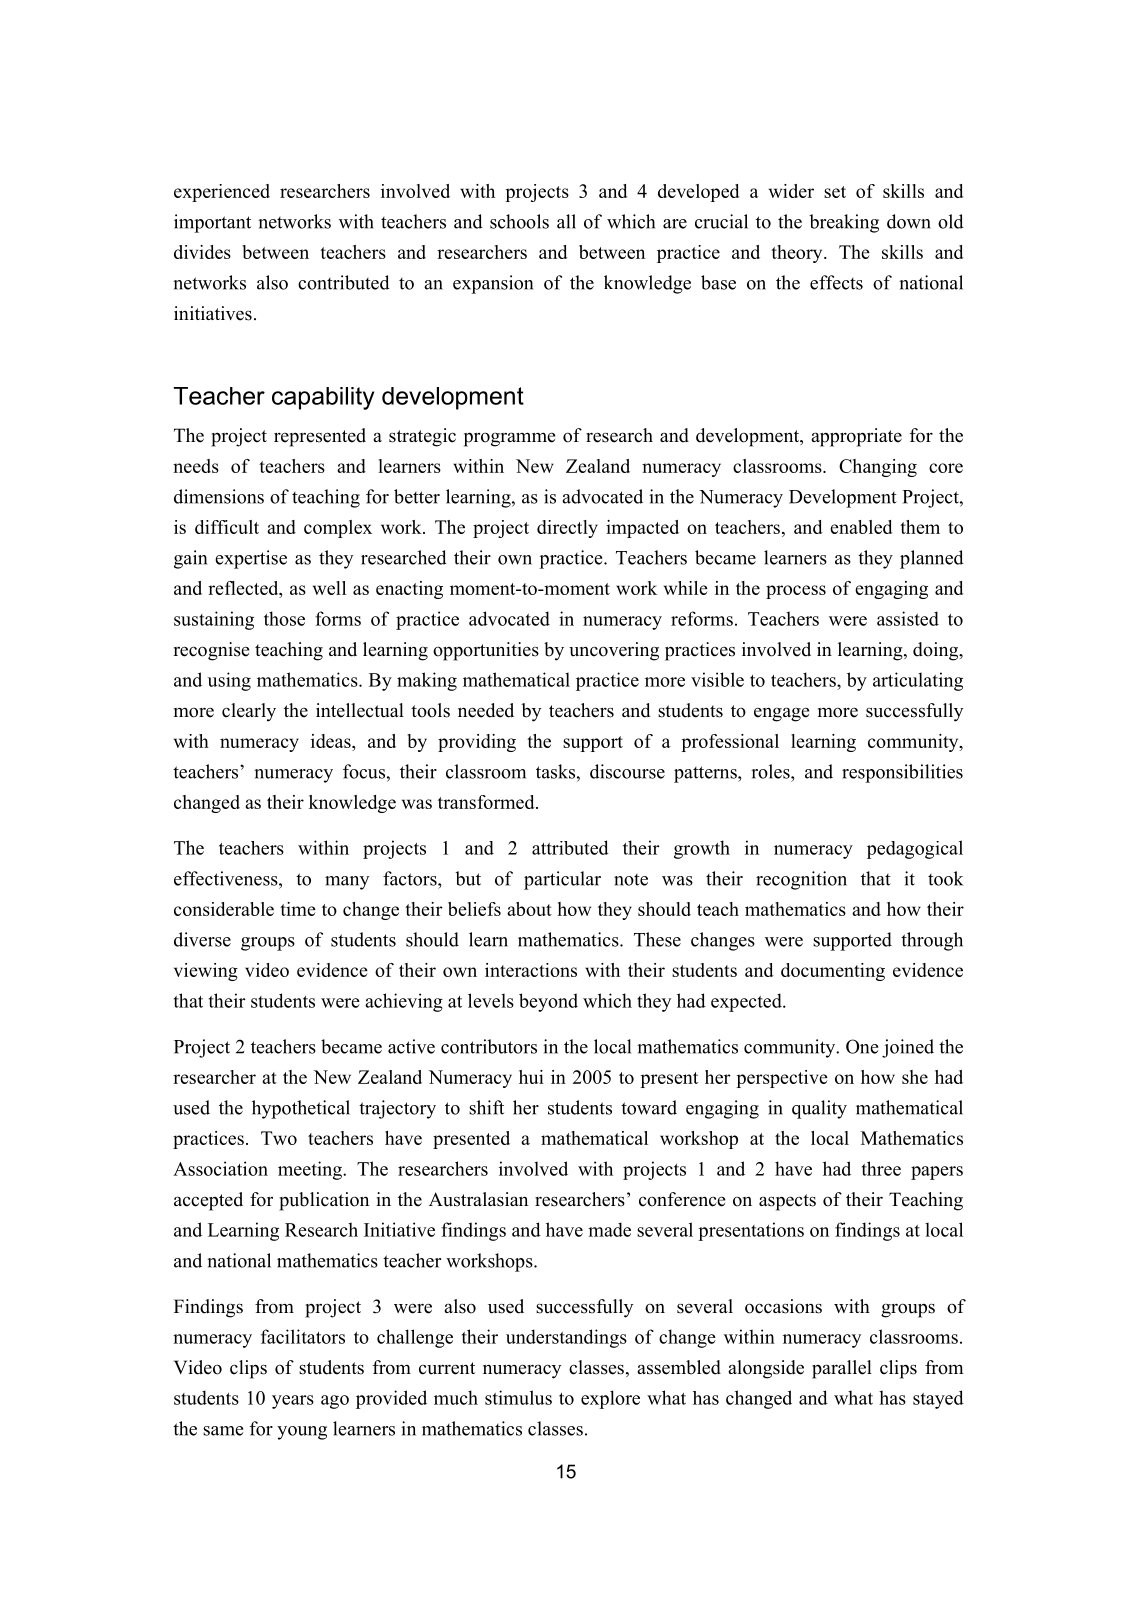 The height and width of the screenshot is (1608, 1136). I want to click on focus, so click(364, 771).
